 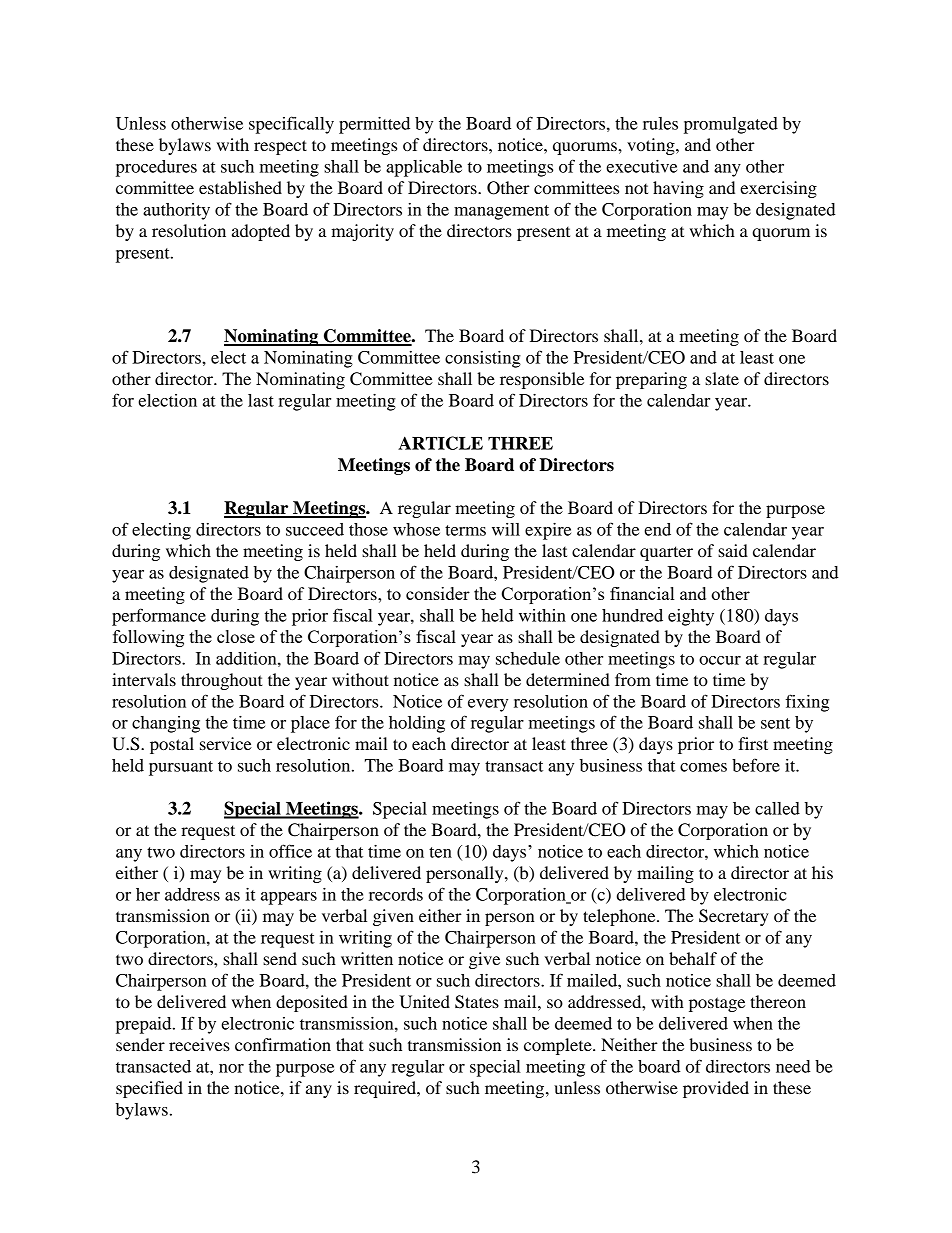 What do you see at coordinates (231, 1068) in the document?
I see `nor` at bounding box center [231, 1068].
